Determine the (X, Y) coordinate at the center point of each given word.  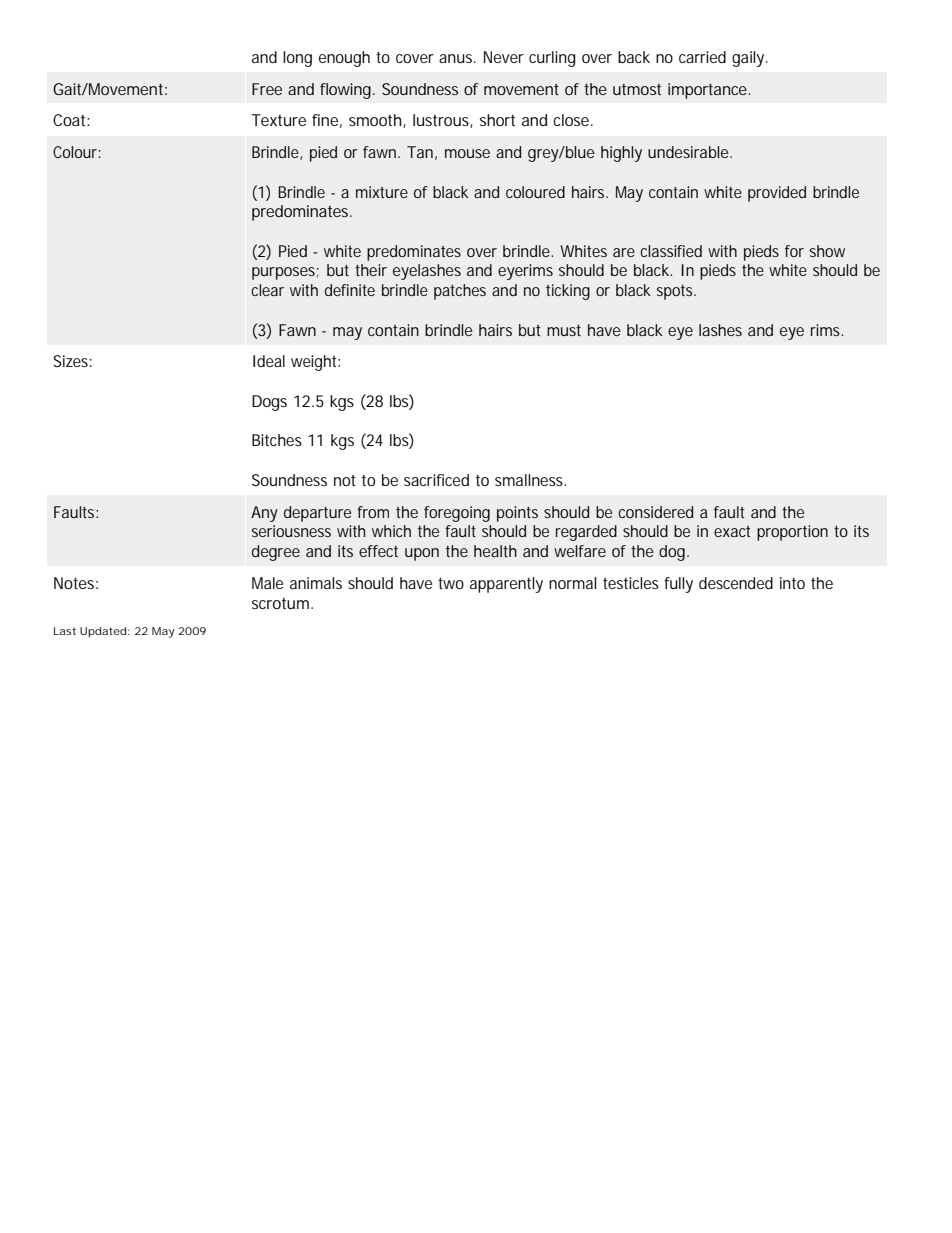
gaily (749, 59)
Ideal (269, 361)
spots (676, 292)
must (564, 330)
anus (457, 58)
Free (267, 89)
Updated (103, 632)
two (451, 583)
